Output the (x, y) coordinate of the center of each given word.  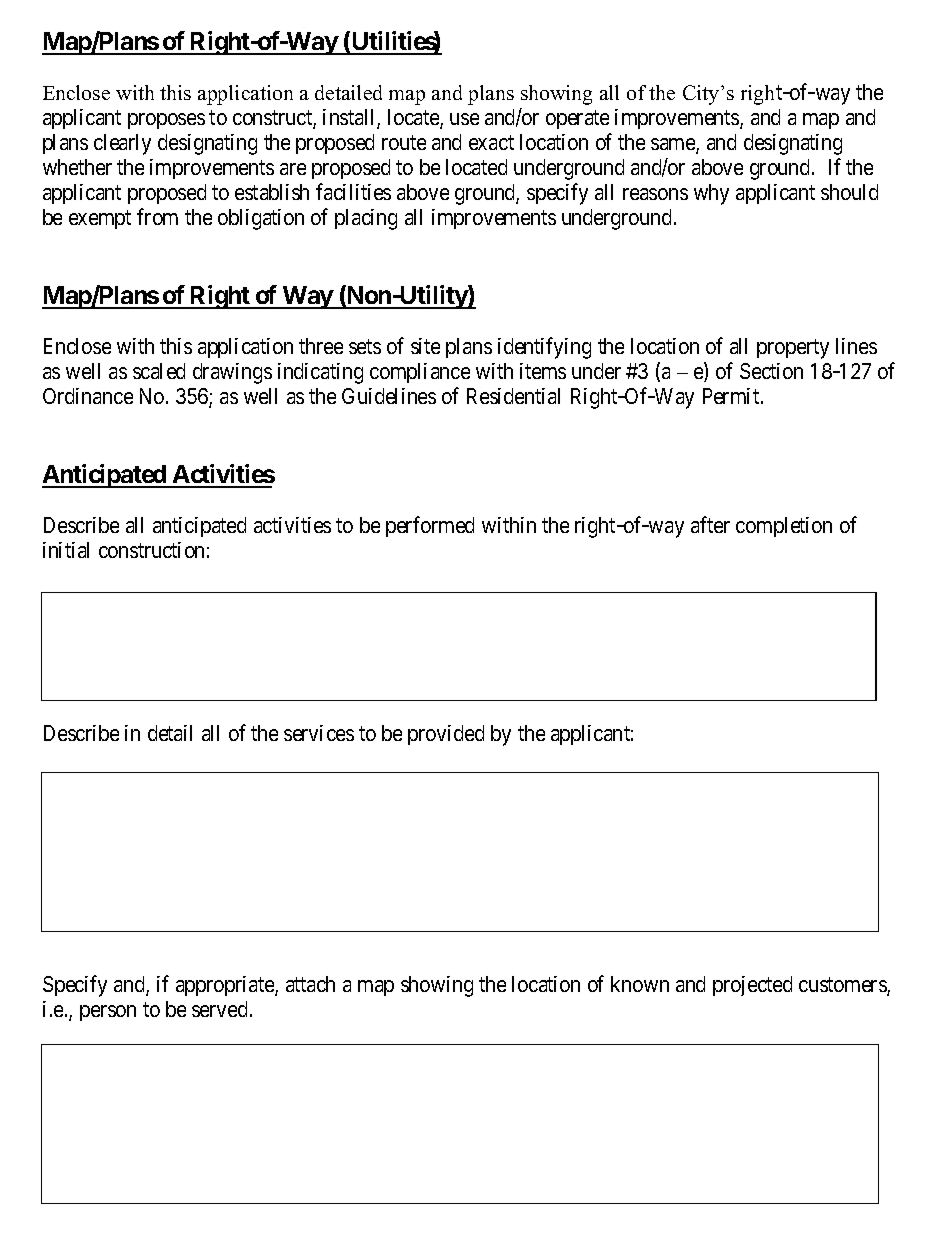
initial (66, 550)
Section (771, 371)
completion (784, 527)
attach (310, 984)
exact (491, 142)
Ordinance (88, 396)
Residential (513, 396)
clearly (122, 144)
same (674, 145)
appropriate (226, 986)
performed (430, 526)
